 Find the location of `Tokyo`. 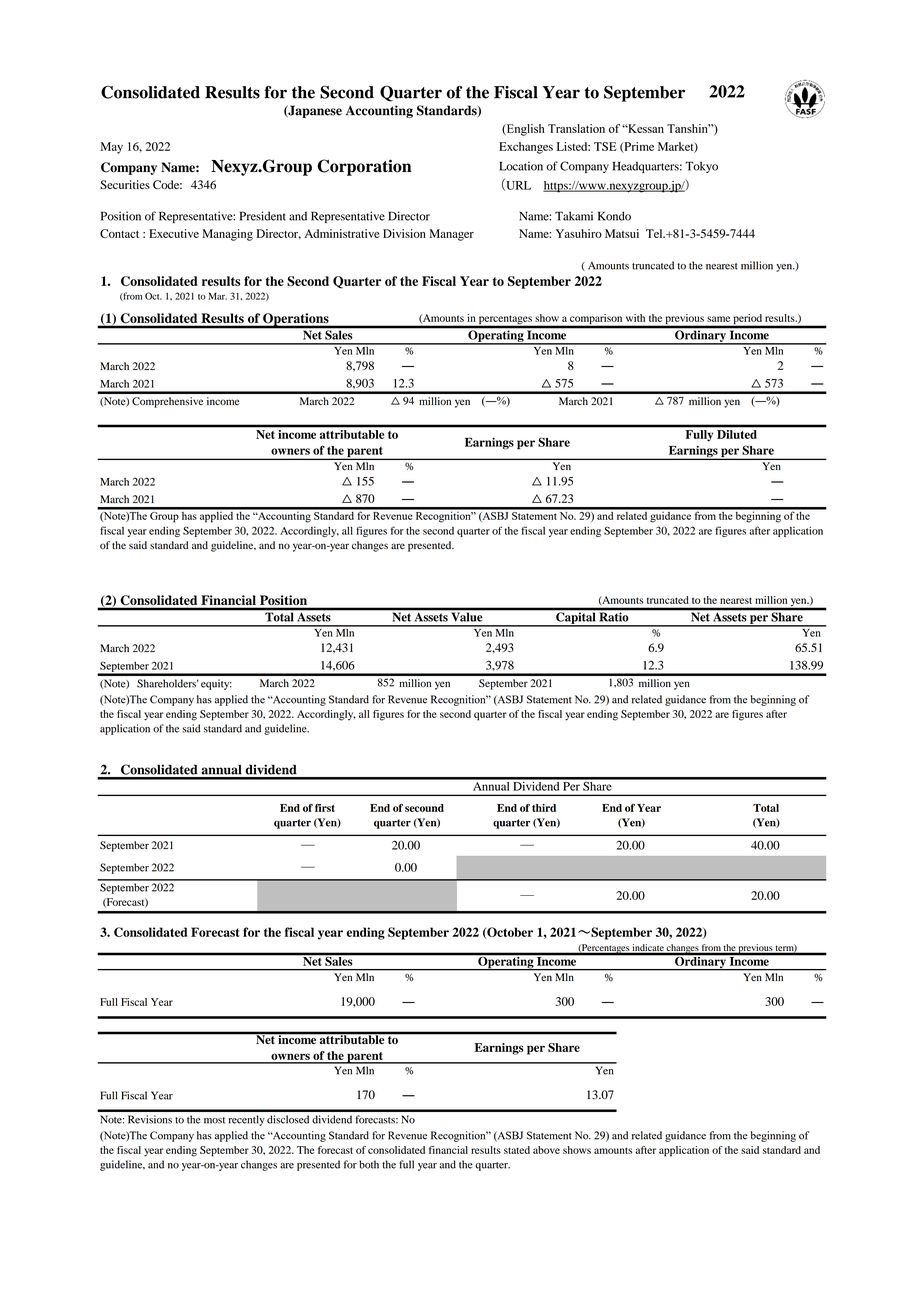

Tokyo is located at coordinates (701, 167).
